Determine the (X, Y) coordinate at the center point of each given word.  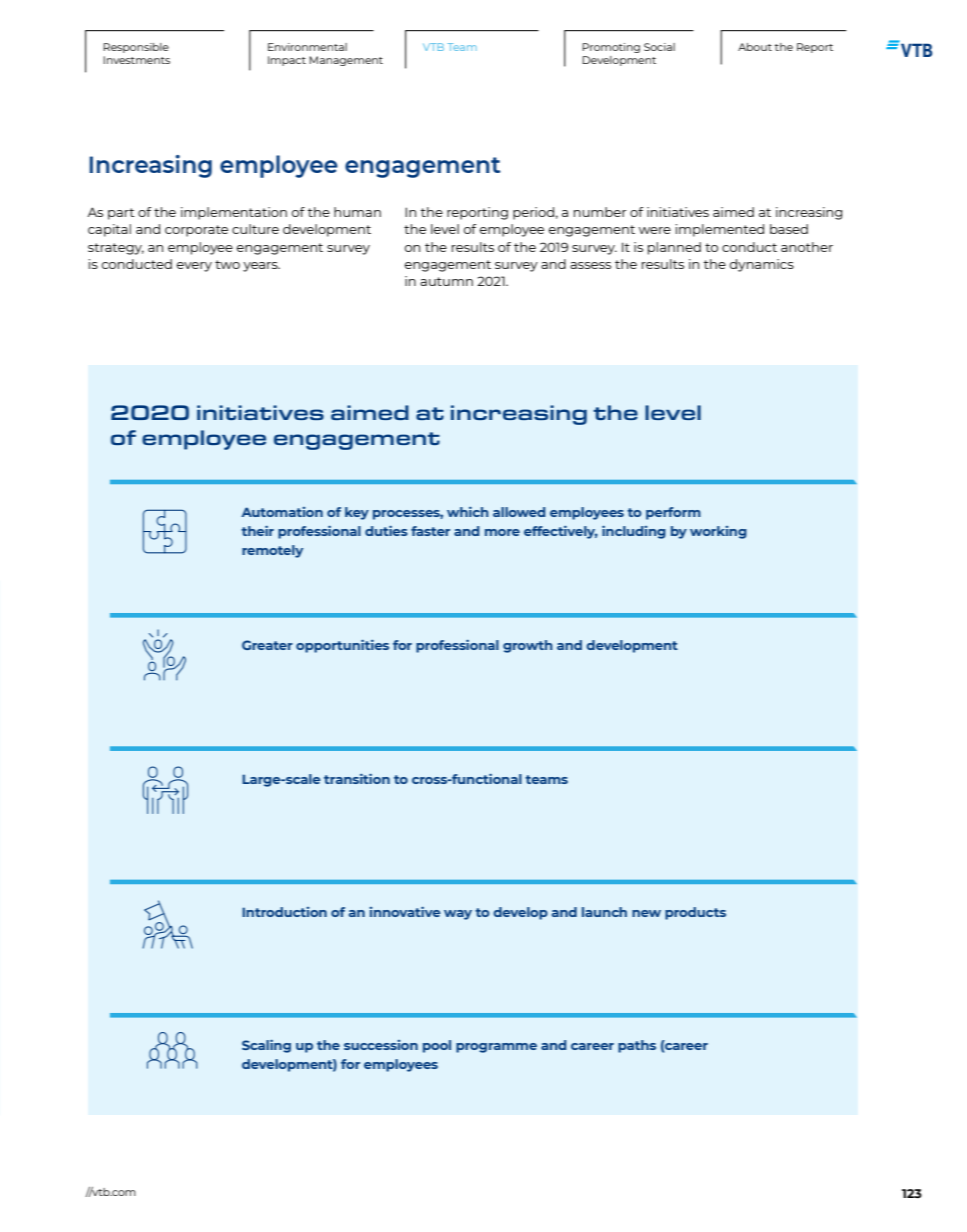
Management (346, 61)
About (755, 47)
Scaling (266, 1046)
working (718, 532)
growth (528, 646)
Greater (267, 645)
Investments (136, 60)
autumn (446, 281)
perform (673, 513)
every (194, 267)
